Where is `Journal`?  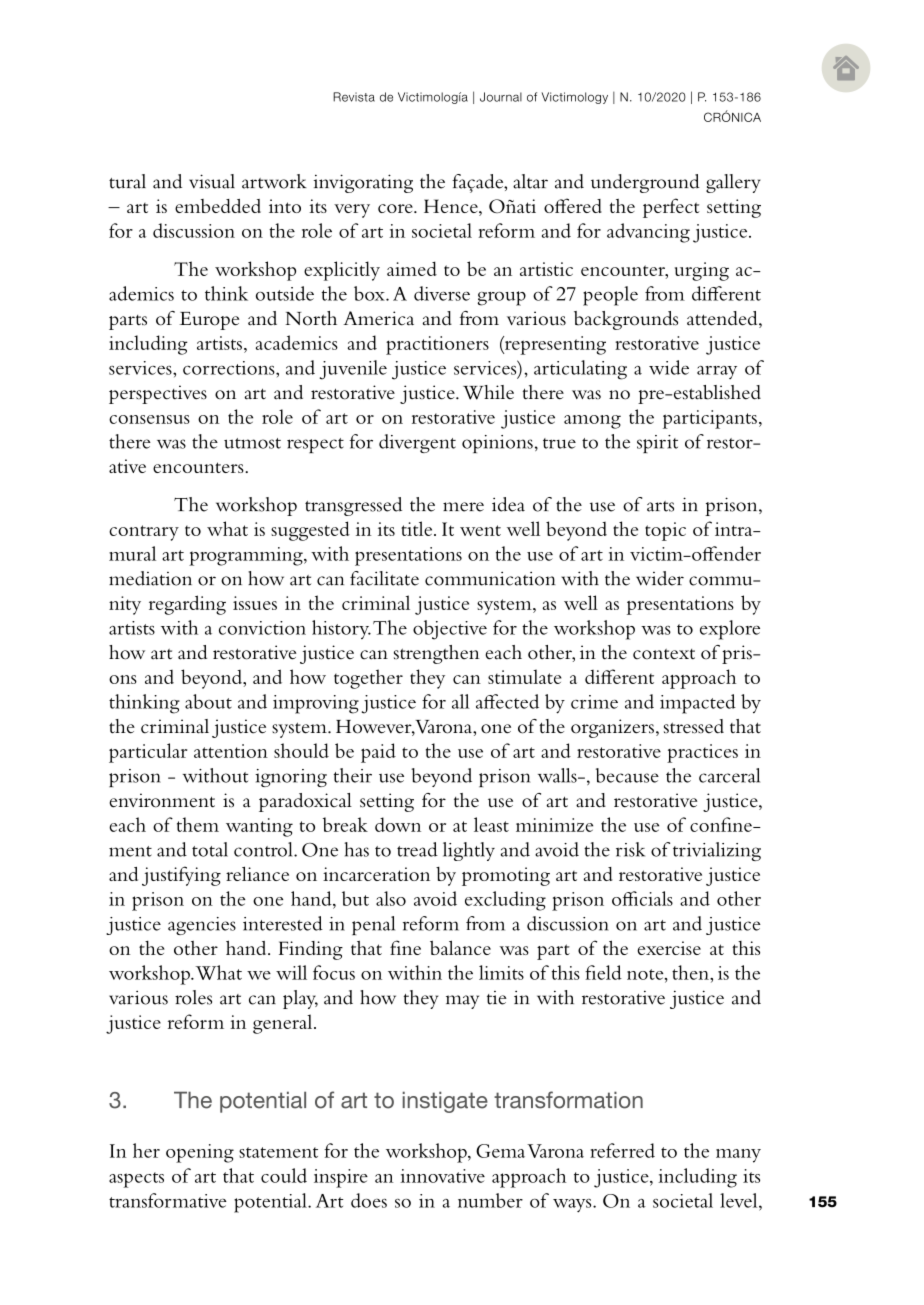
Journal is located at coordinates (501, 97).
